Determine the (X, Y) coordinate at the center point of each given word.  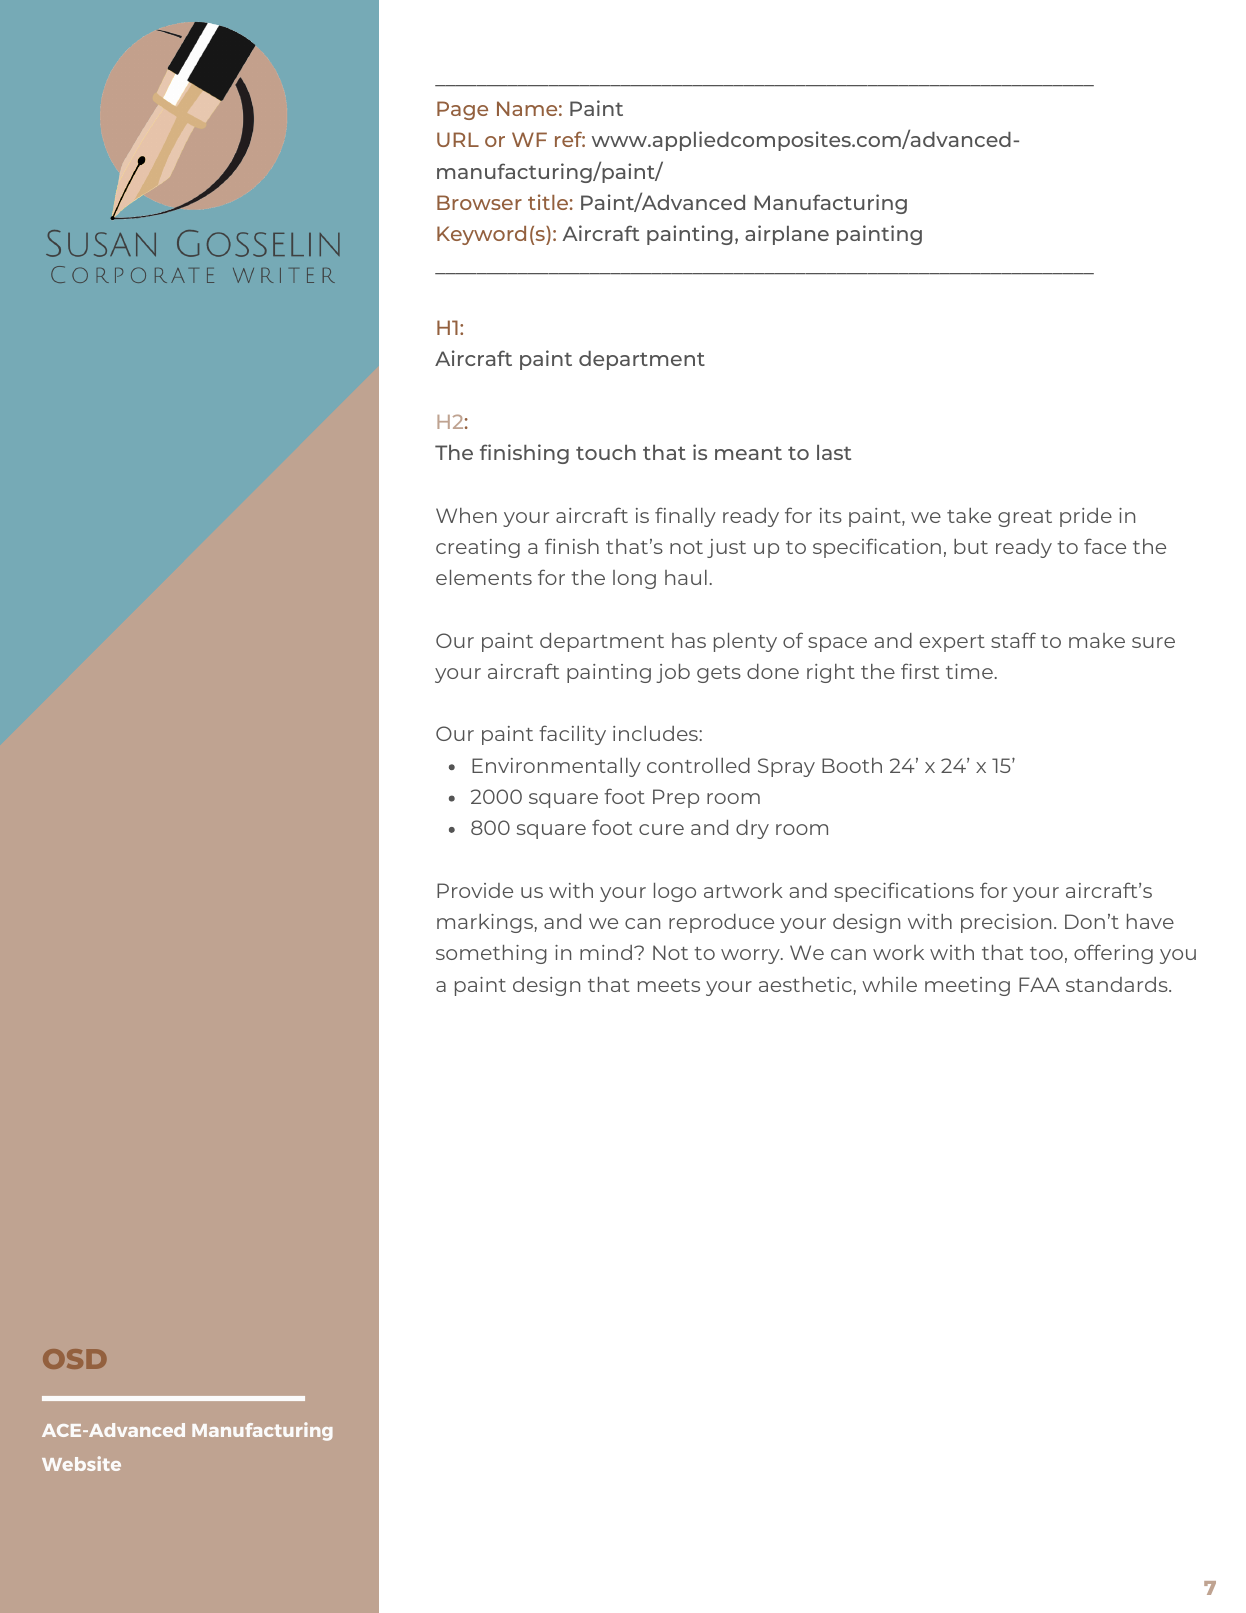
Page (462, 110)
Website (81, 1463)
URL (458, 139)
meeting (967, 986)
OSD (75, 1359)
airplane (787, 235)
